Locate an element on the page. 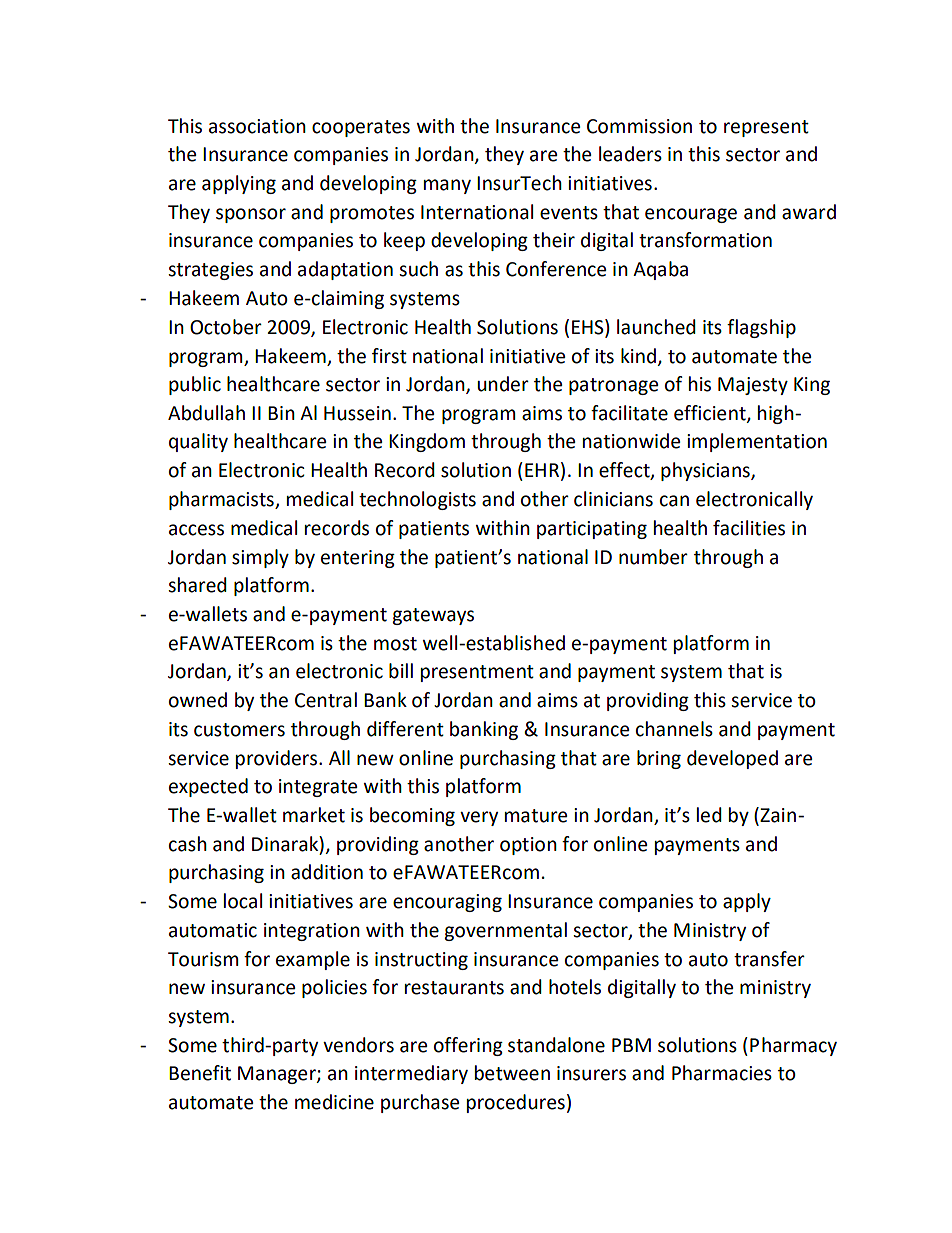 This document has width=952, height=1233. many is located at coordinates (447, 186).
